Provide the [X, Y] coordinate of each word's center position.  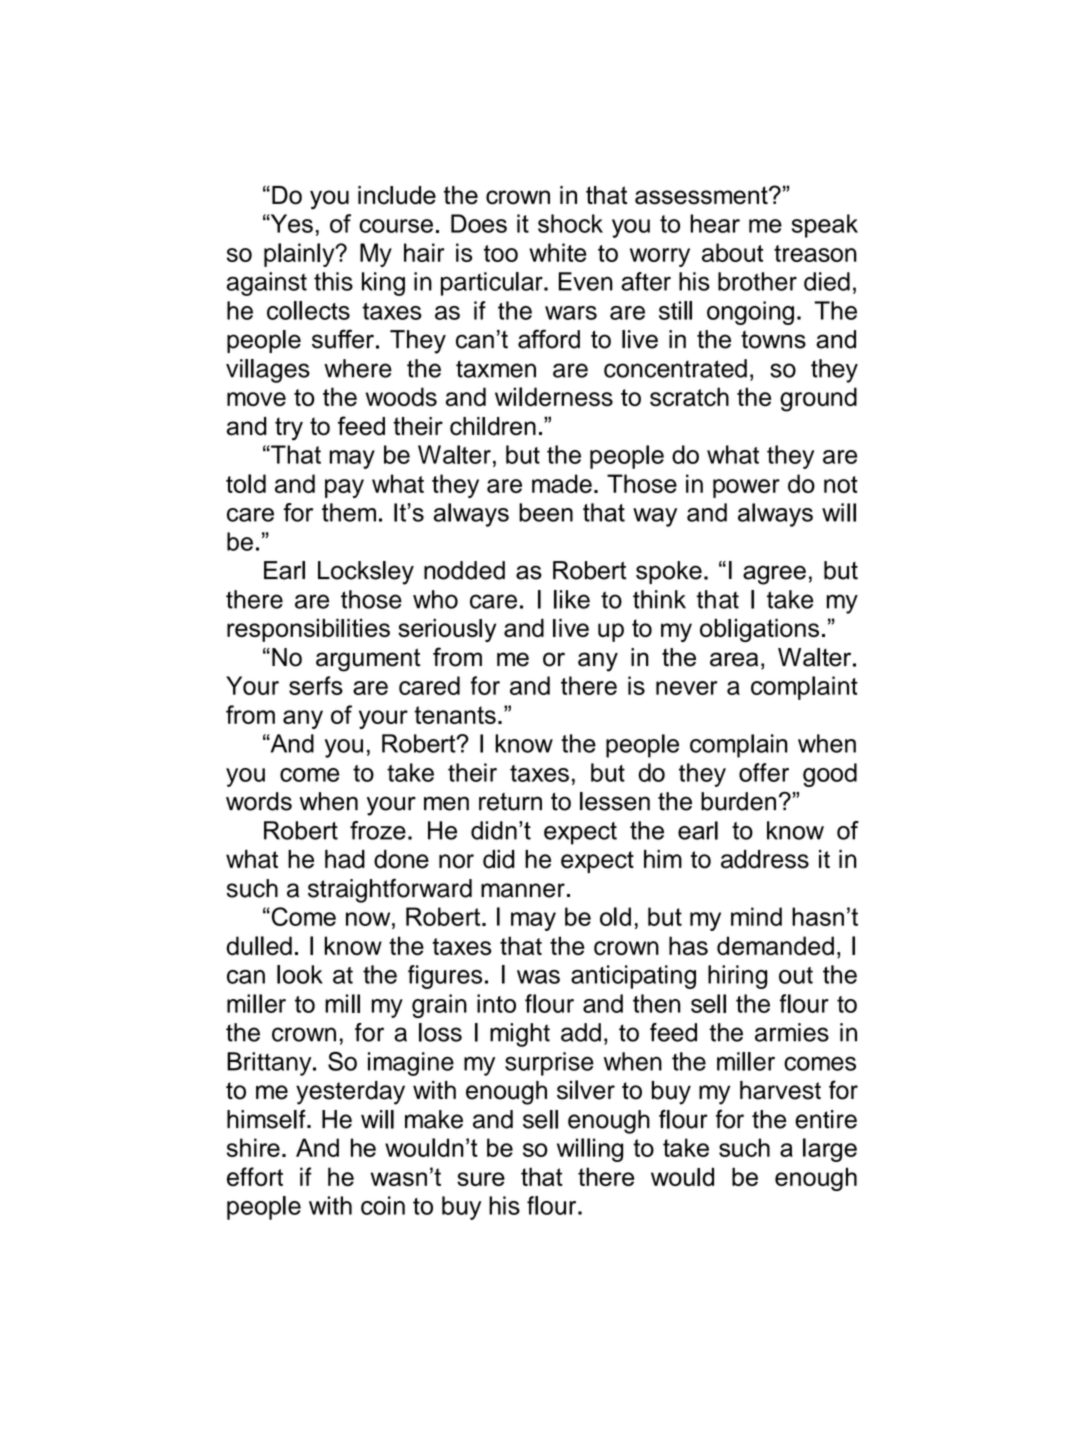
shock [570, 223]
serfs [316, 685]
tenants [455, 715]
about [732, 252]
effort [255, 1176]
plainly [300, 255]
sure [481, 1179]
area [734, 659]
